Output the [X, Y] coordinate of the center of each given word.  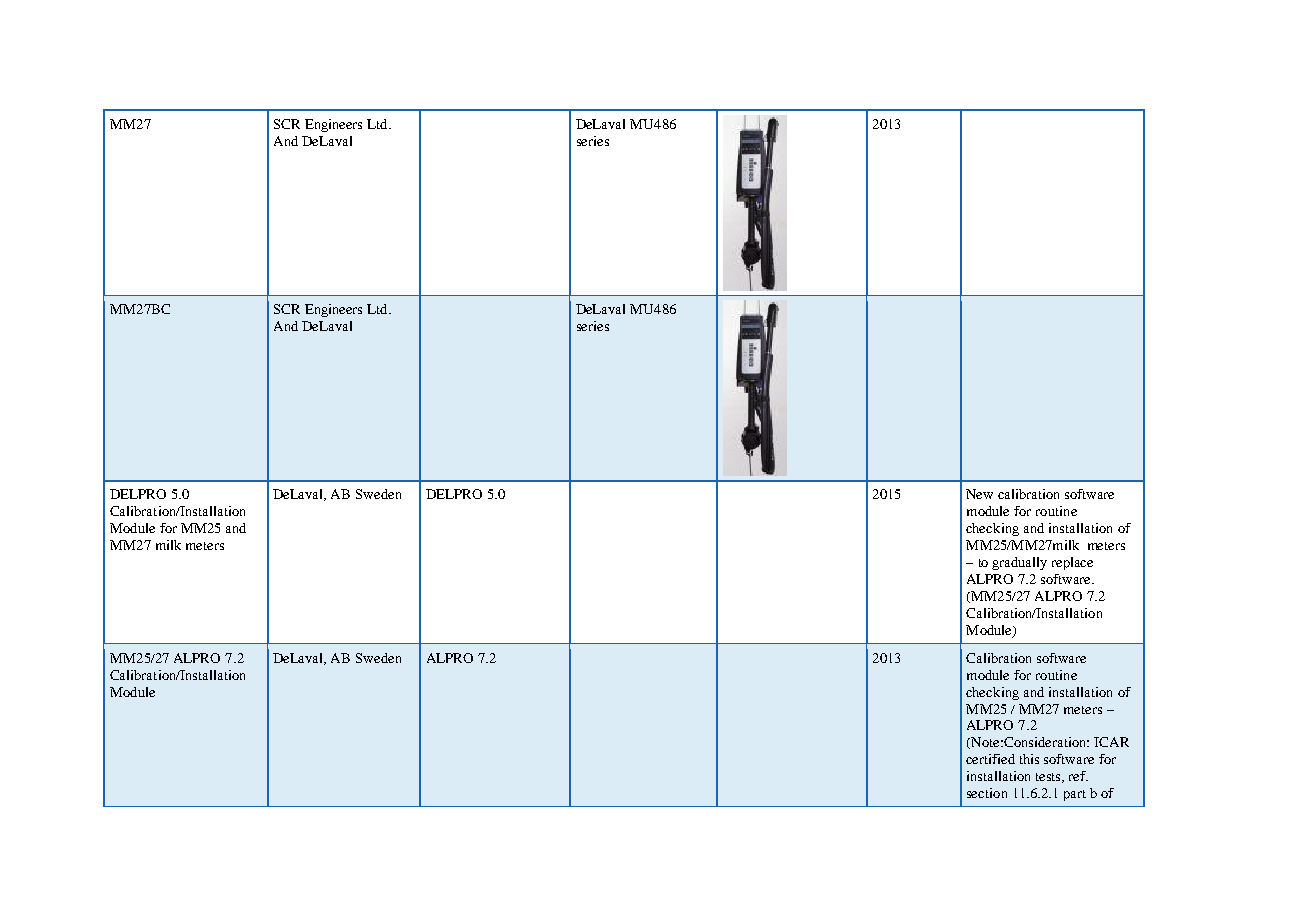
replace [1072, 563]
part [1075, 795]
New [979, 494]
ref [1078, 776]
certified [990, 759]
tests [1050, 778]
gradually [1019, 563]
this [1029, 759]
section [987, 793]
